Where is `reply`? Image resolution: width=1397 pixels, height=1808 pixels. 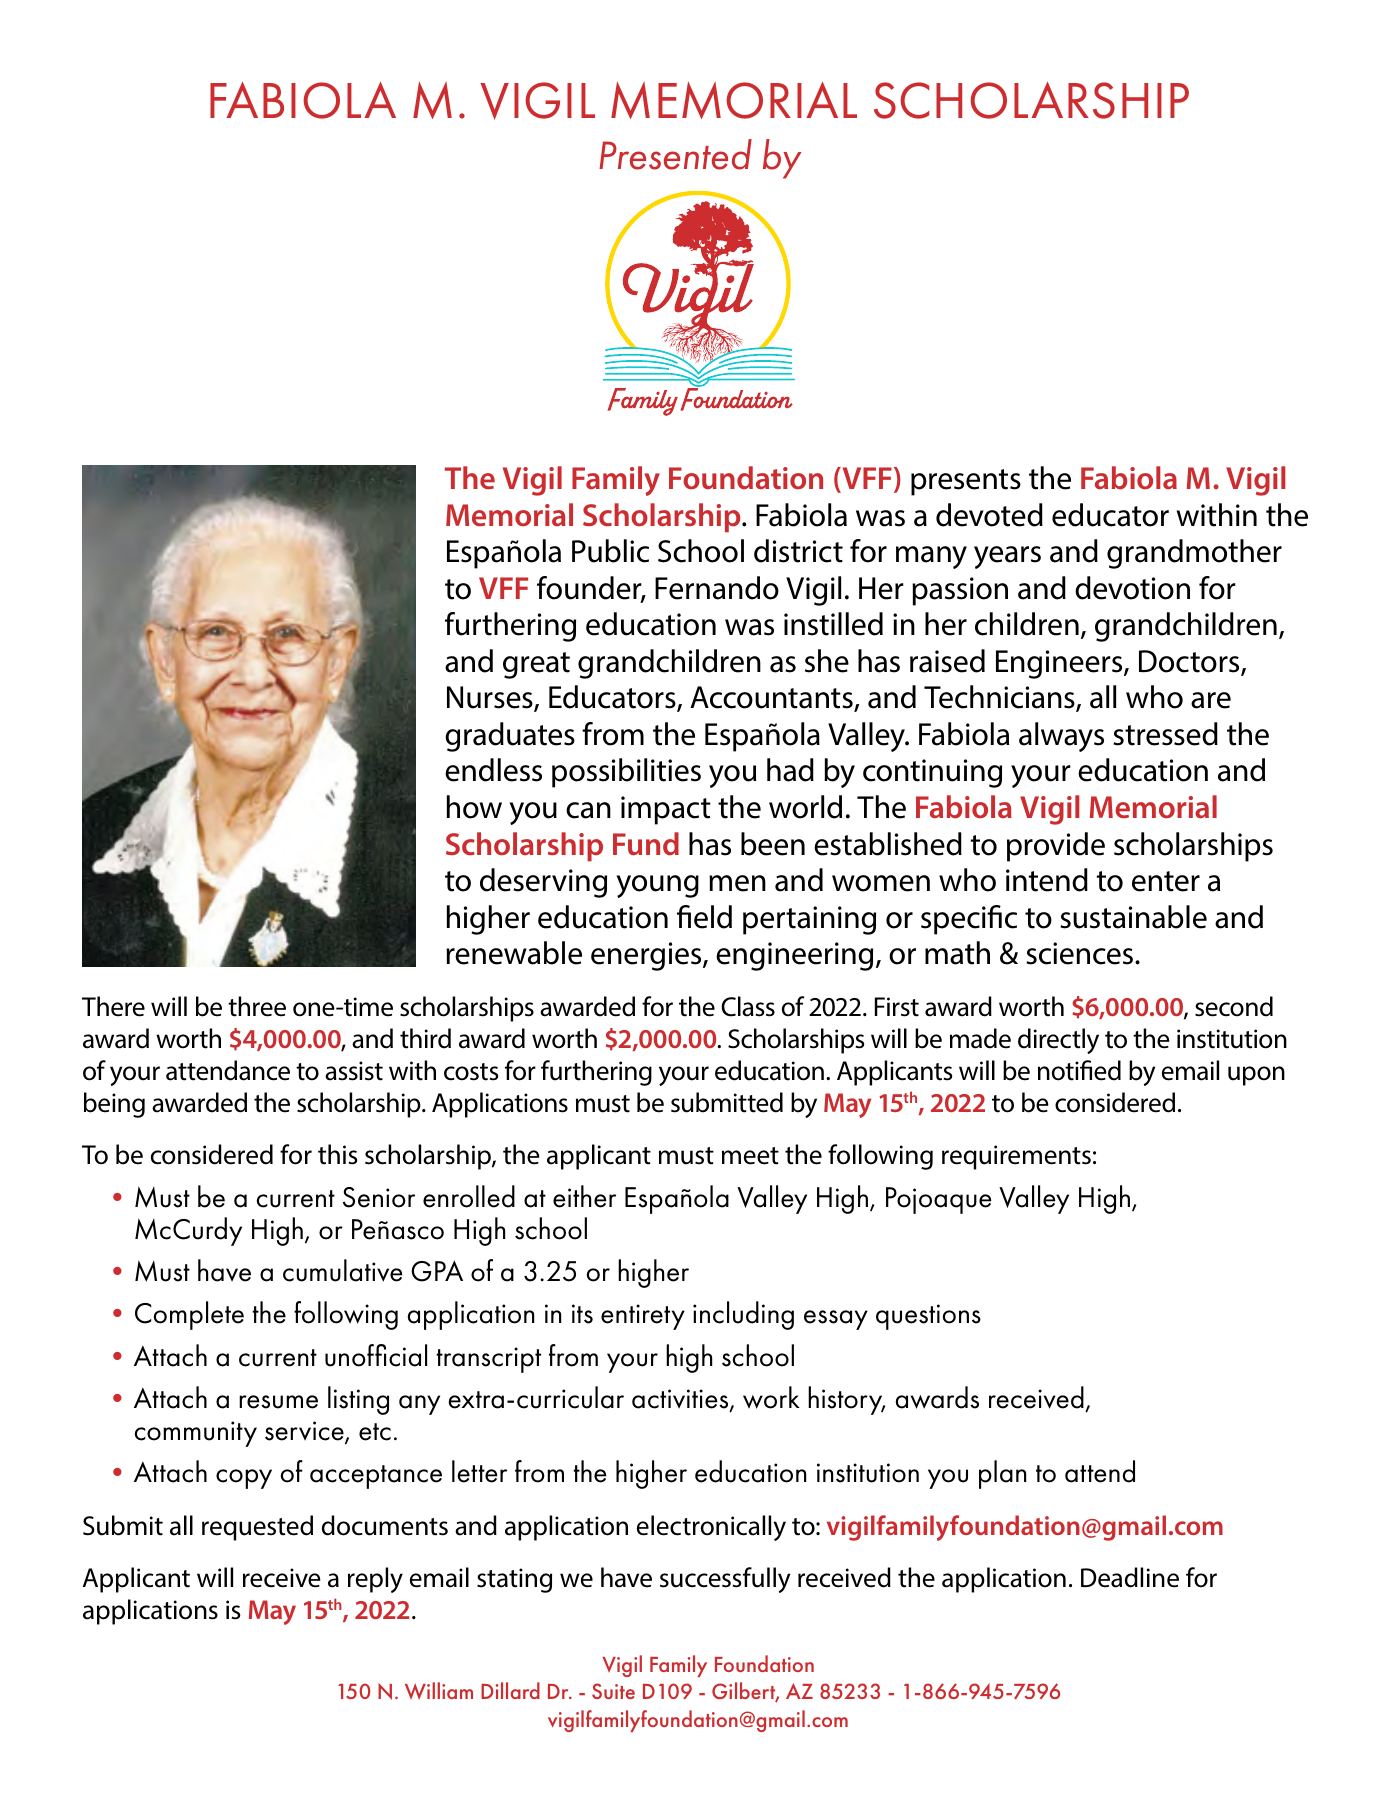
reply is located at coordinates (375, 1580).
